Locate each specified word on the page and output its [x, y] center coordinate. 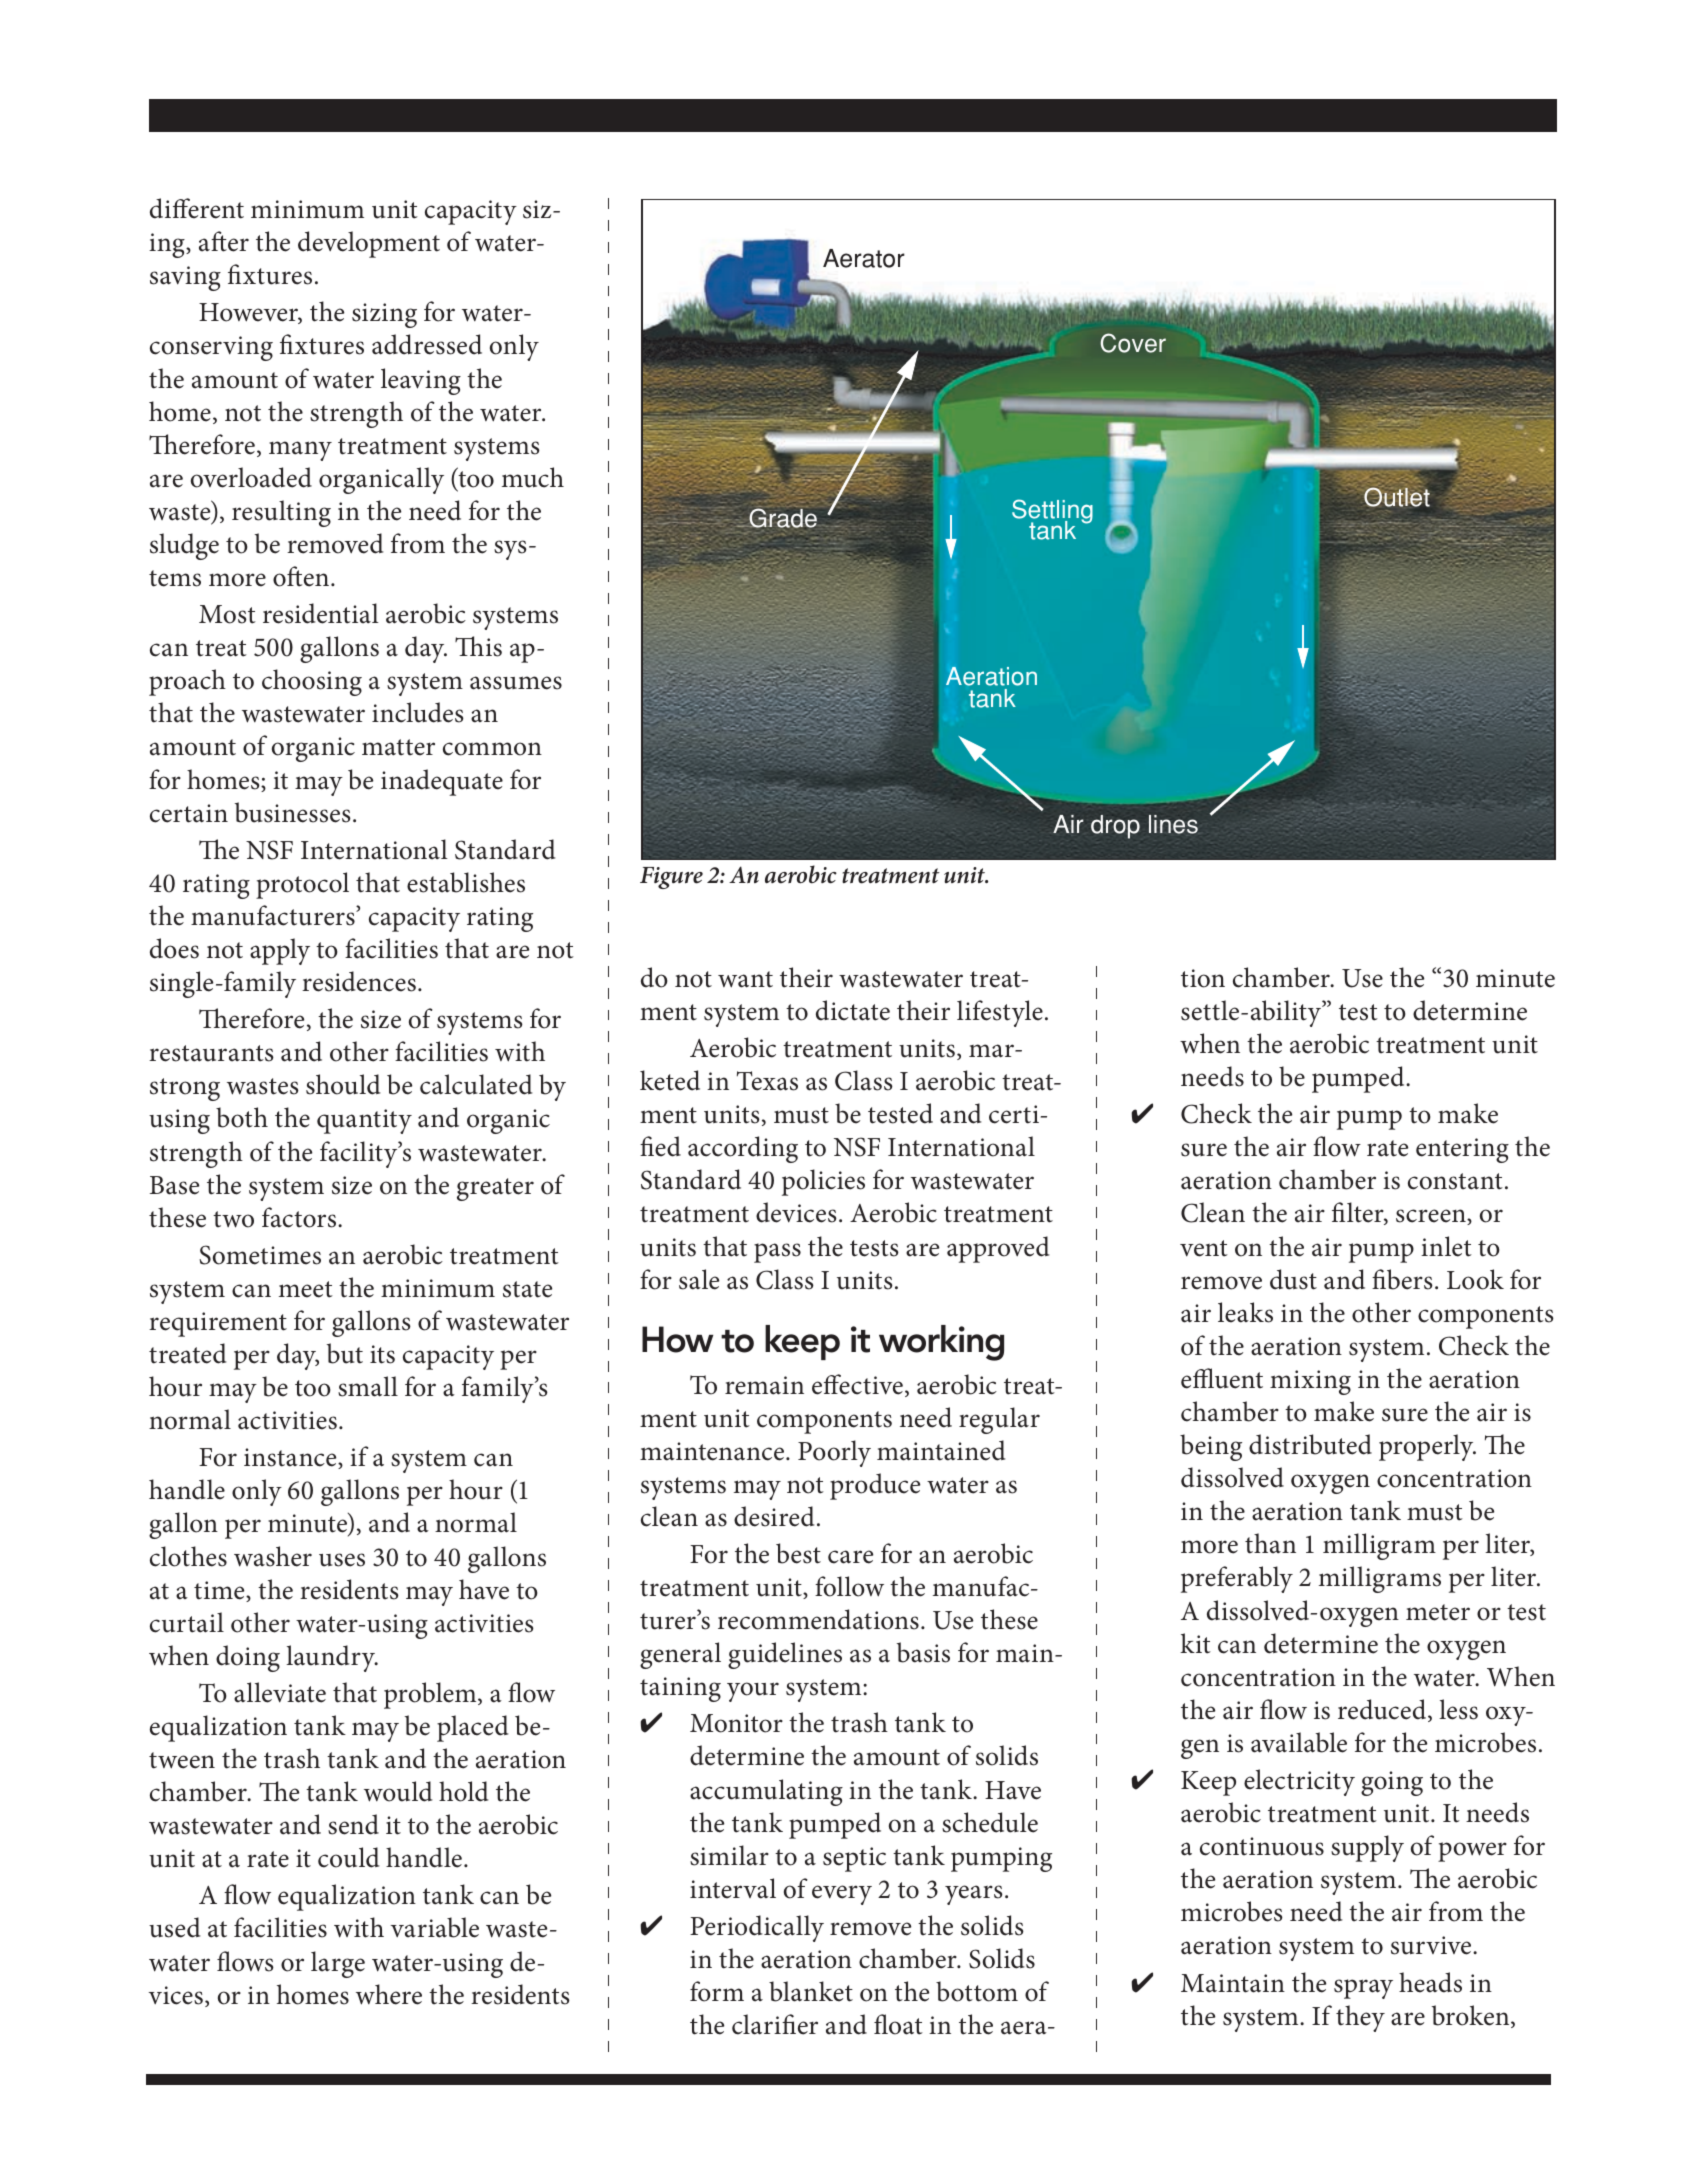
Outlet [1397, 496]
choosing [312, 682]
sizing [384, 315]
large [338, 1964]
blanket [811, 1991]
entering [1462, 1150]
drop [1115, 827]
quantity [364, 1121]
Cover [1133, 343]
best [798, 1553]
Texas [767, 1081]
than [1270, 1543]
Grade [783, 518]
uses [342, 1560]
